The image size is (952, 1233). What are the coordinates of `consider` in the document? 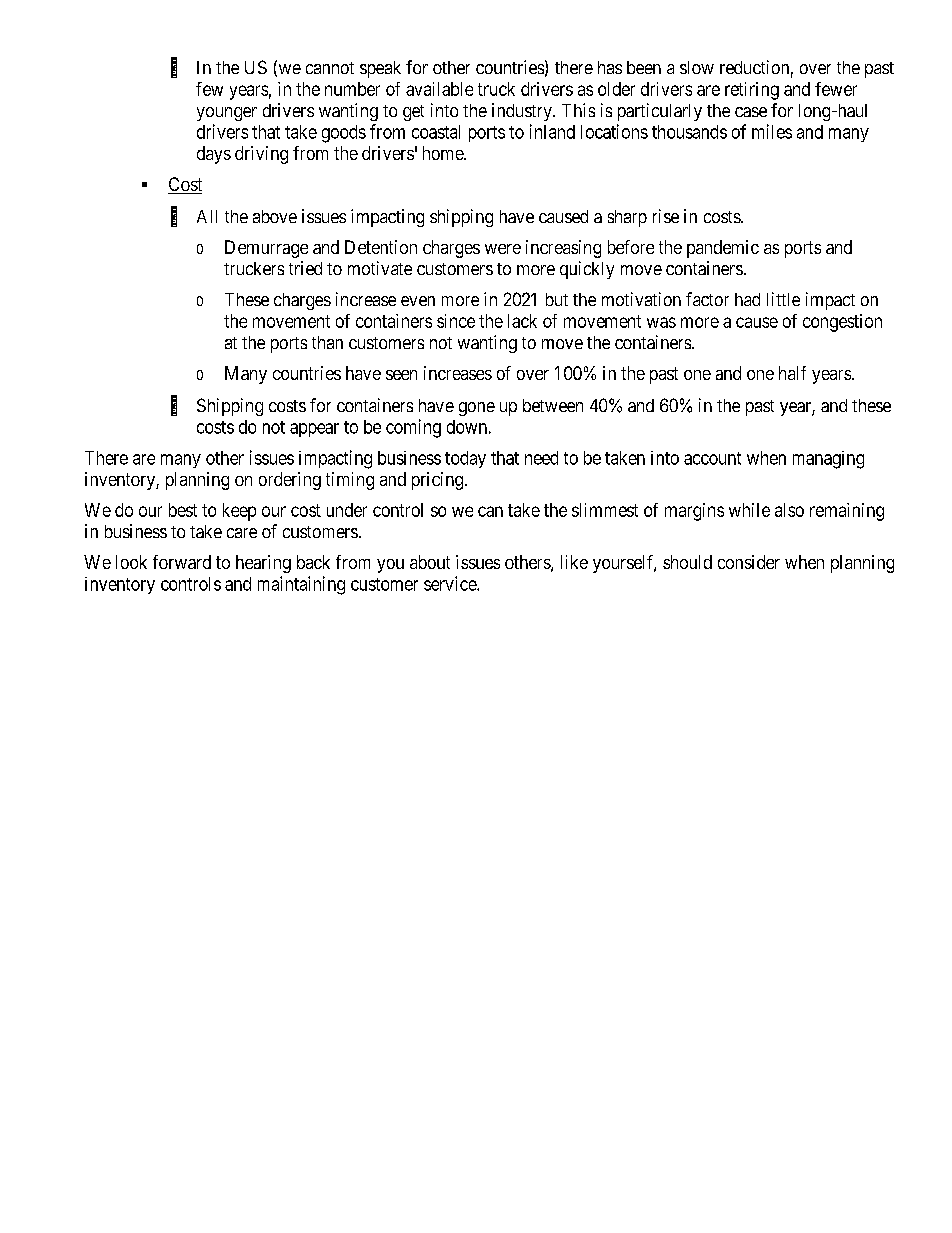 It's located at (749, 562).
